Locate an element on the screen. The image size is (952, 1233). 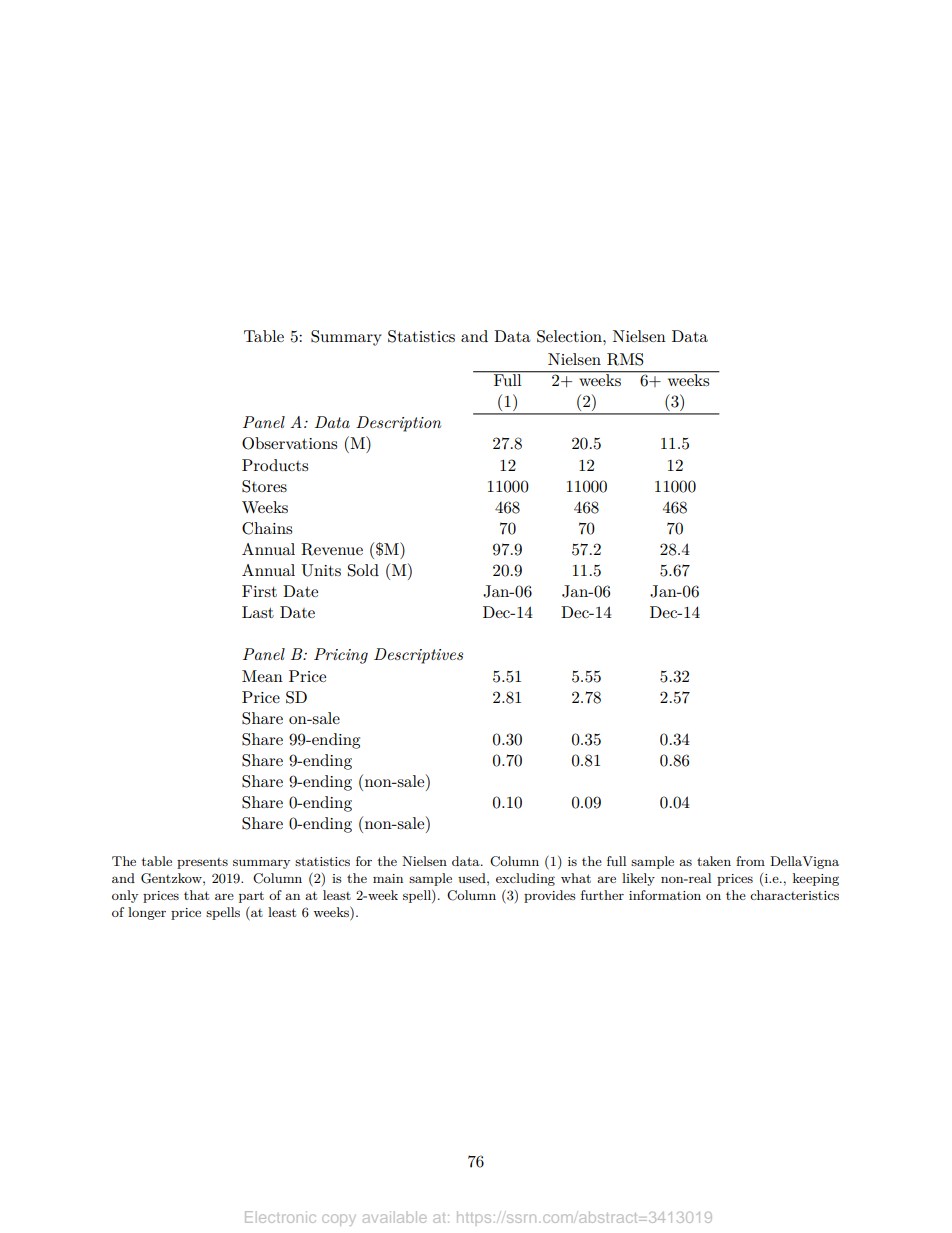
presents is located at coordinates (202, 863).
